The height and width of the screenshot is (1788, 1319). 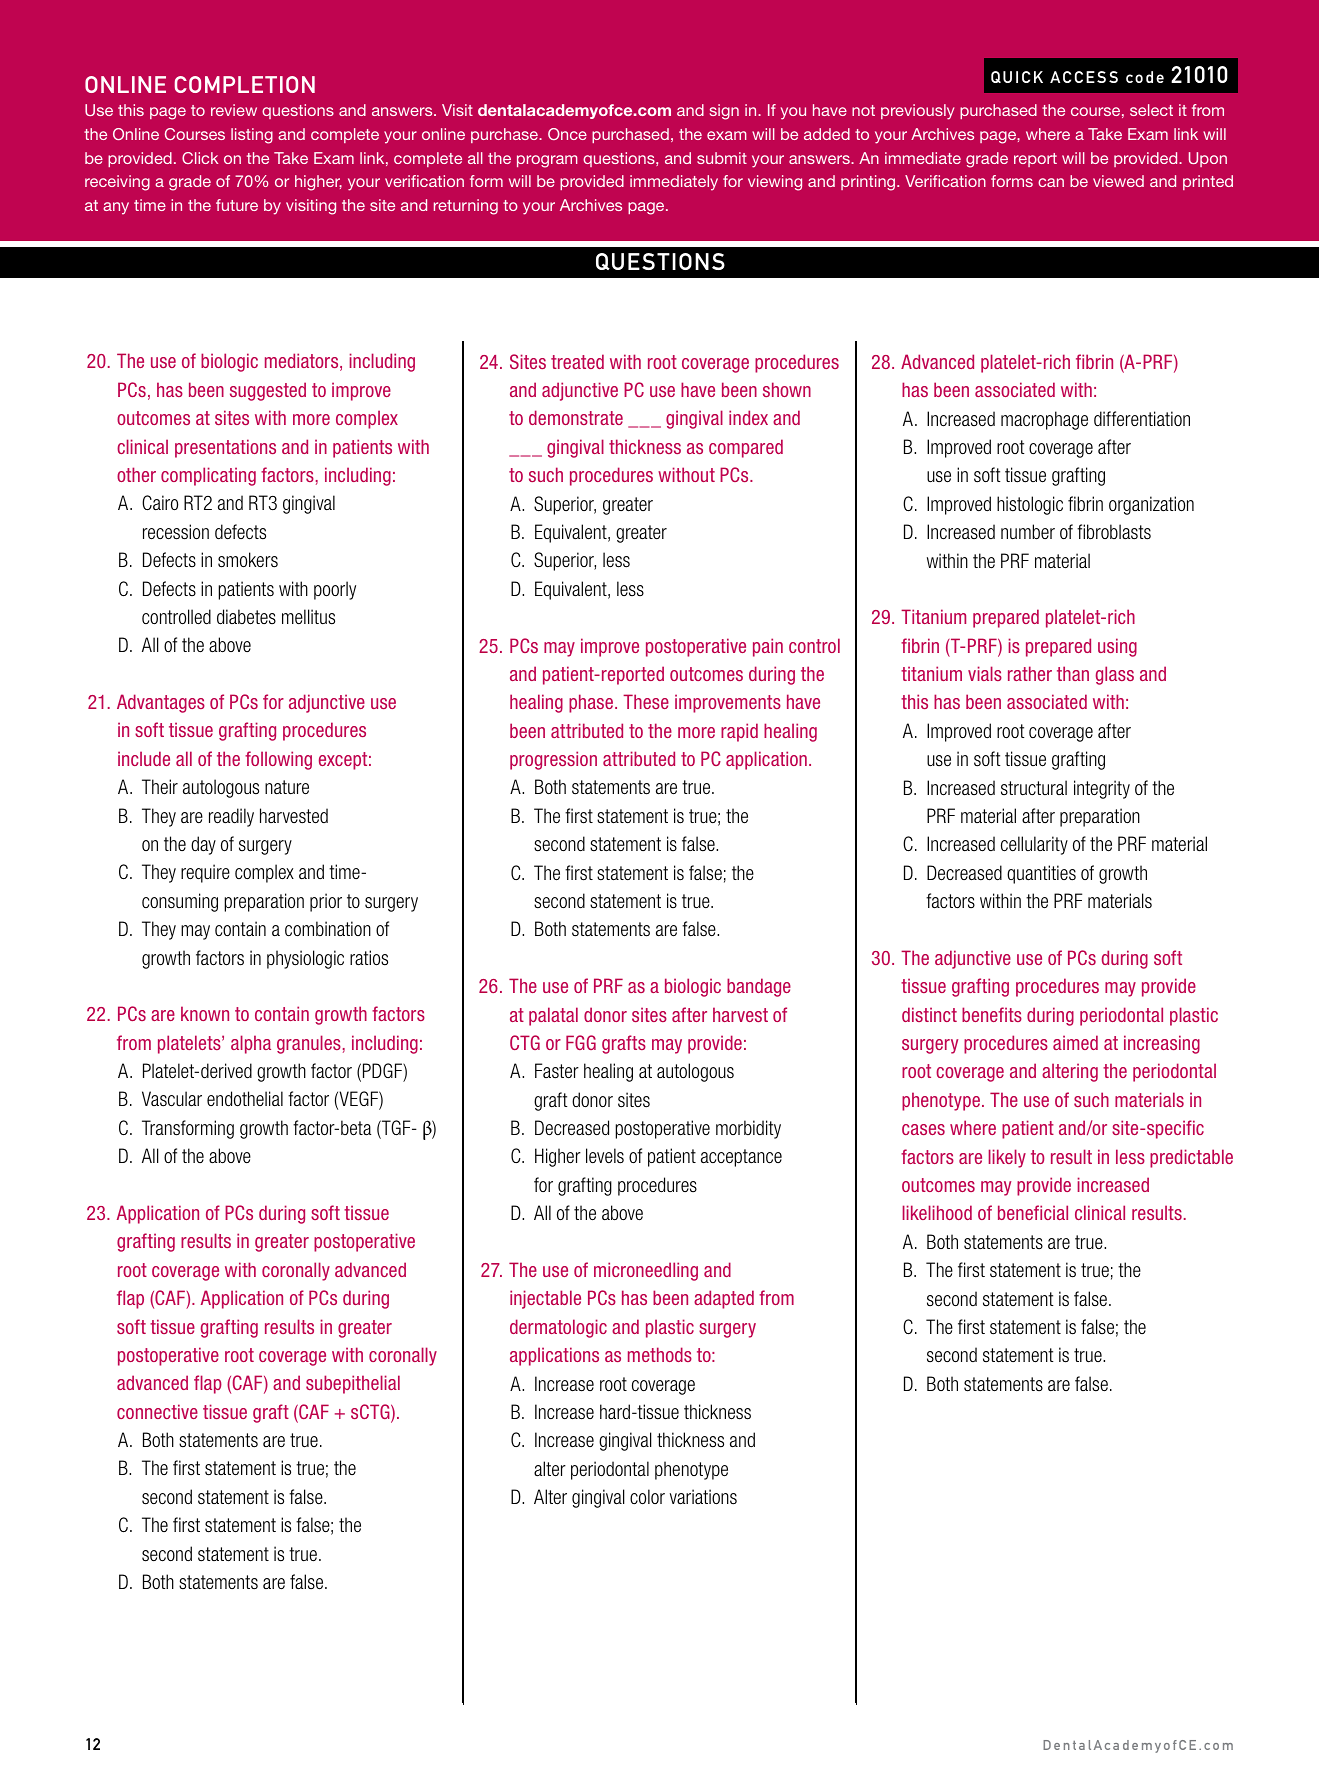 What do you see at coordinates (252, 136) in the screenshot?
I see `listing` at bounding box center [252, 136].
